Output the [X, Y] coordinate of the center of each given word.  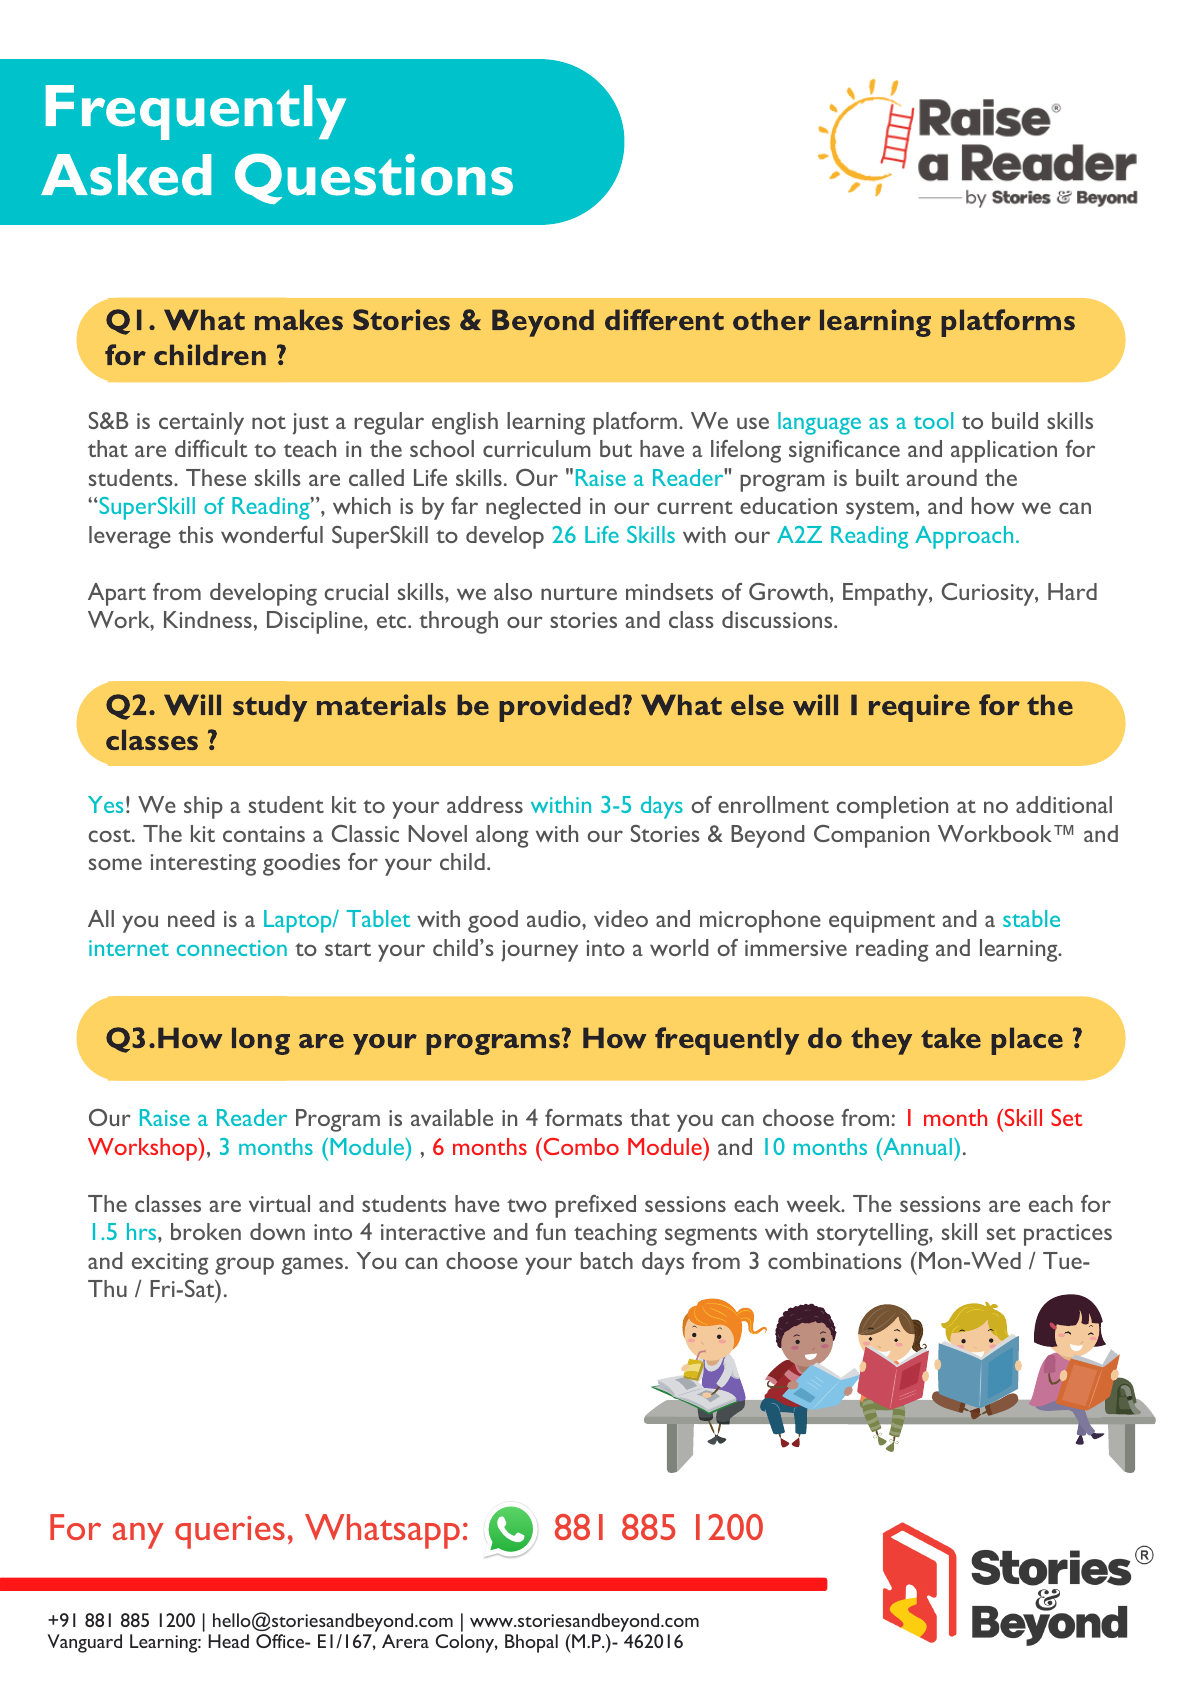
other [772, 319]
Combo [580, 1146]
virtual [279, 1203]
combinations [835, 1260]
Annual [916, 1146]
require [919, 708]
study [270, 708]
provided [559, 708]
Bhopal [531, 1643]
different [664, 319]
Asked [126, 175]
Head [228, 1641]
